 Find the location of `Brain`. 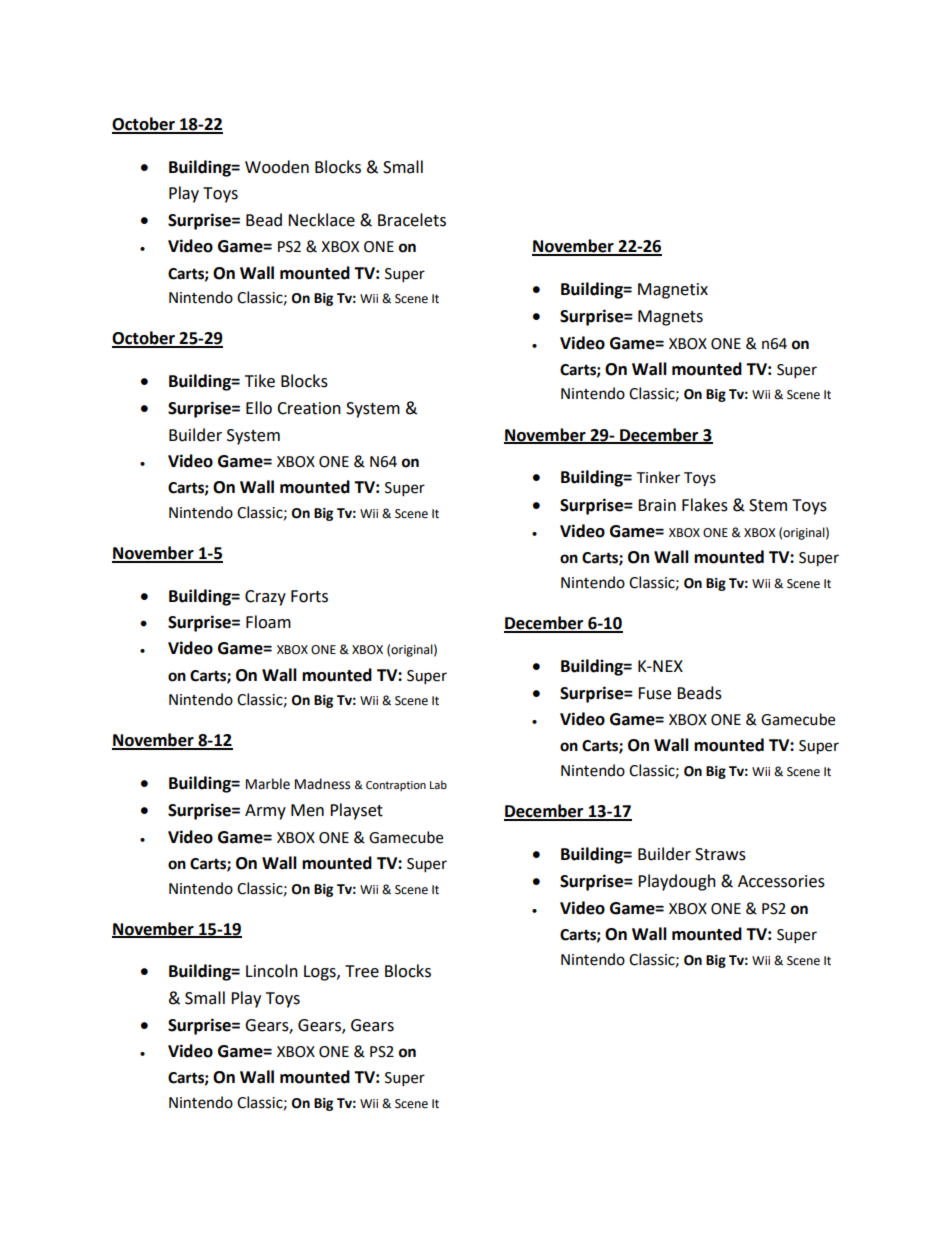

Brain is located at coordinates (657, 505).
